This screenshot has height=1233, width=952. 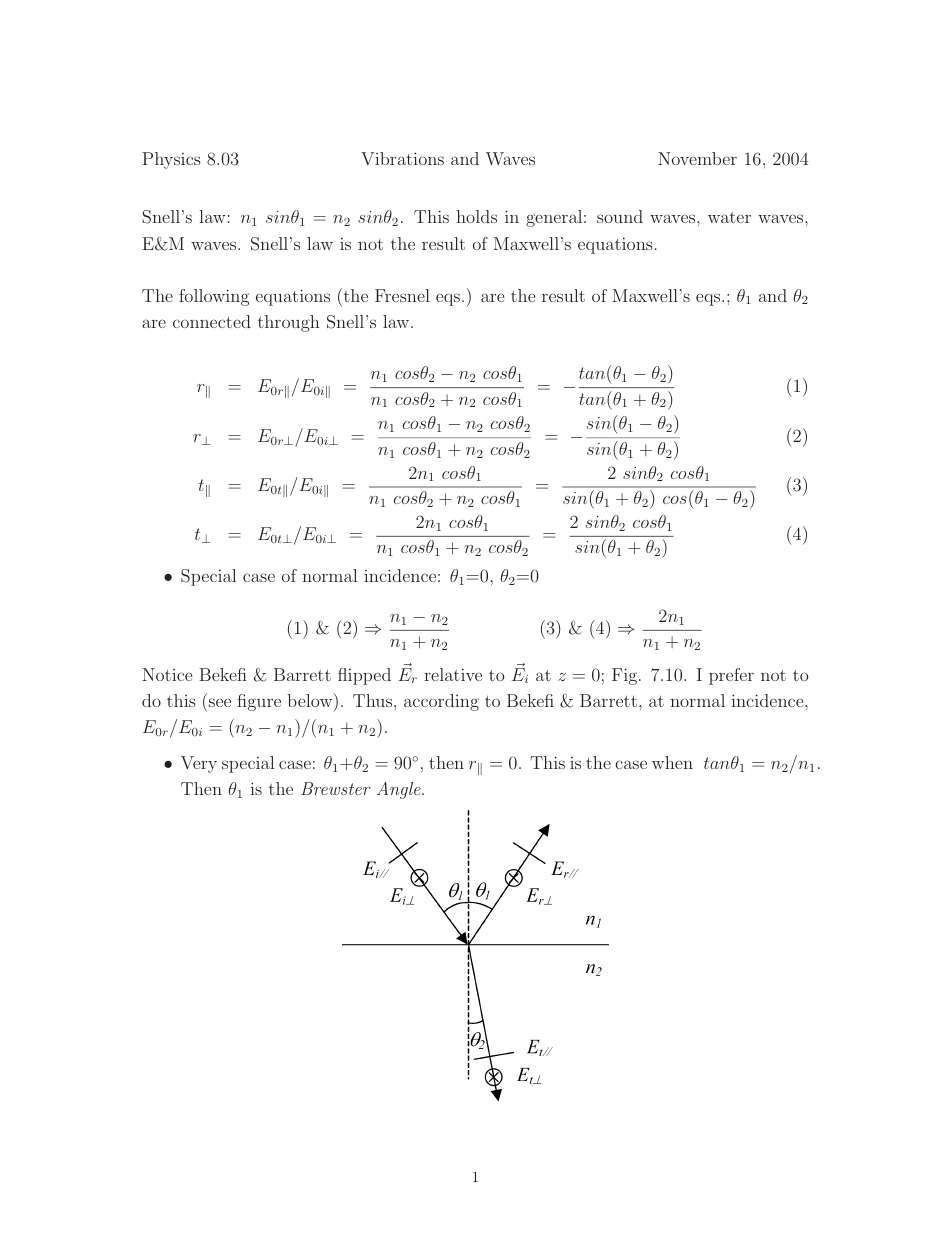 I want to click on prefer, so click(x=731, y=676).
